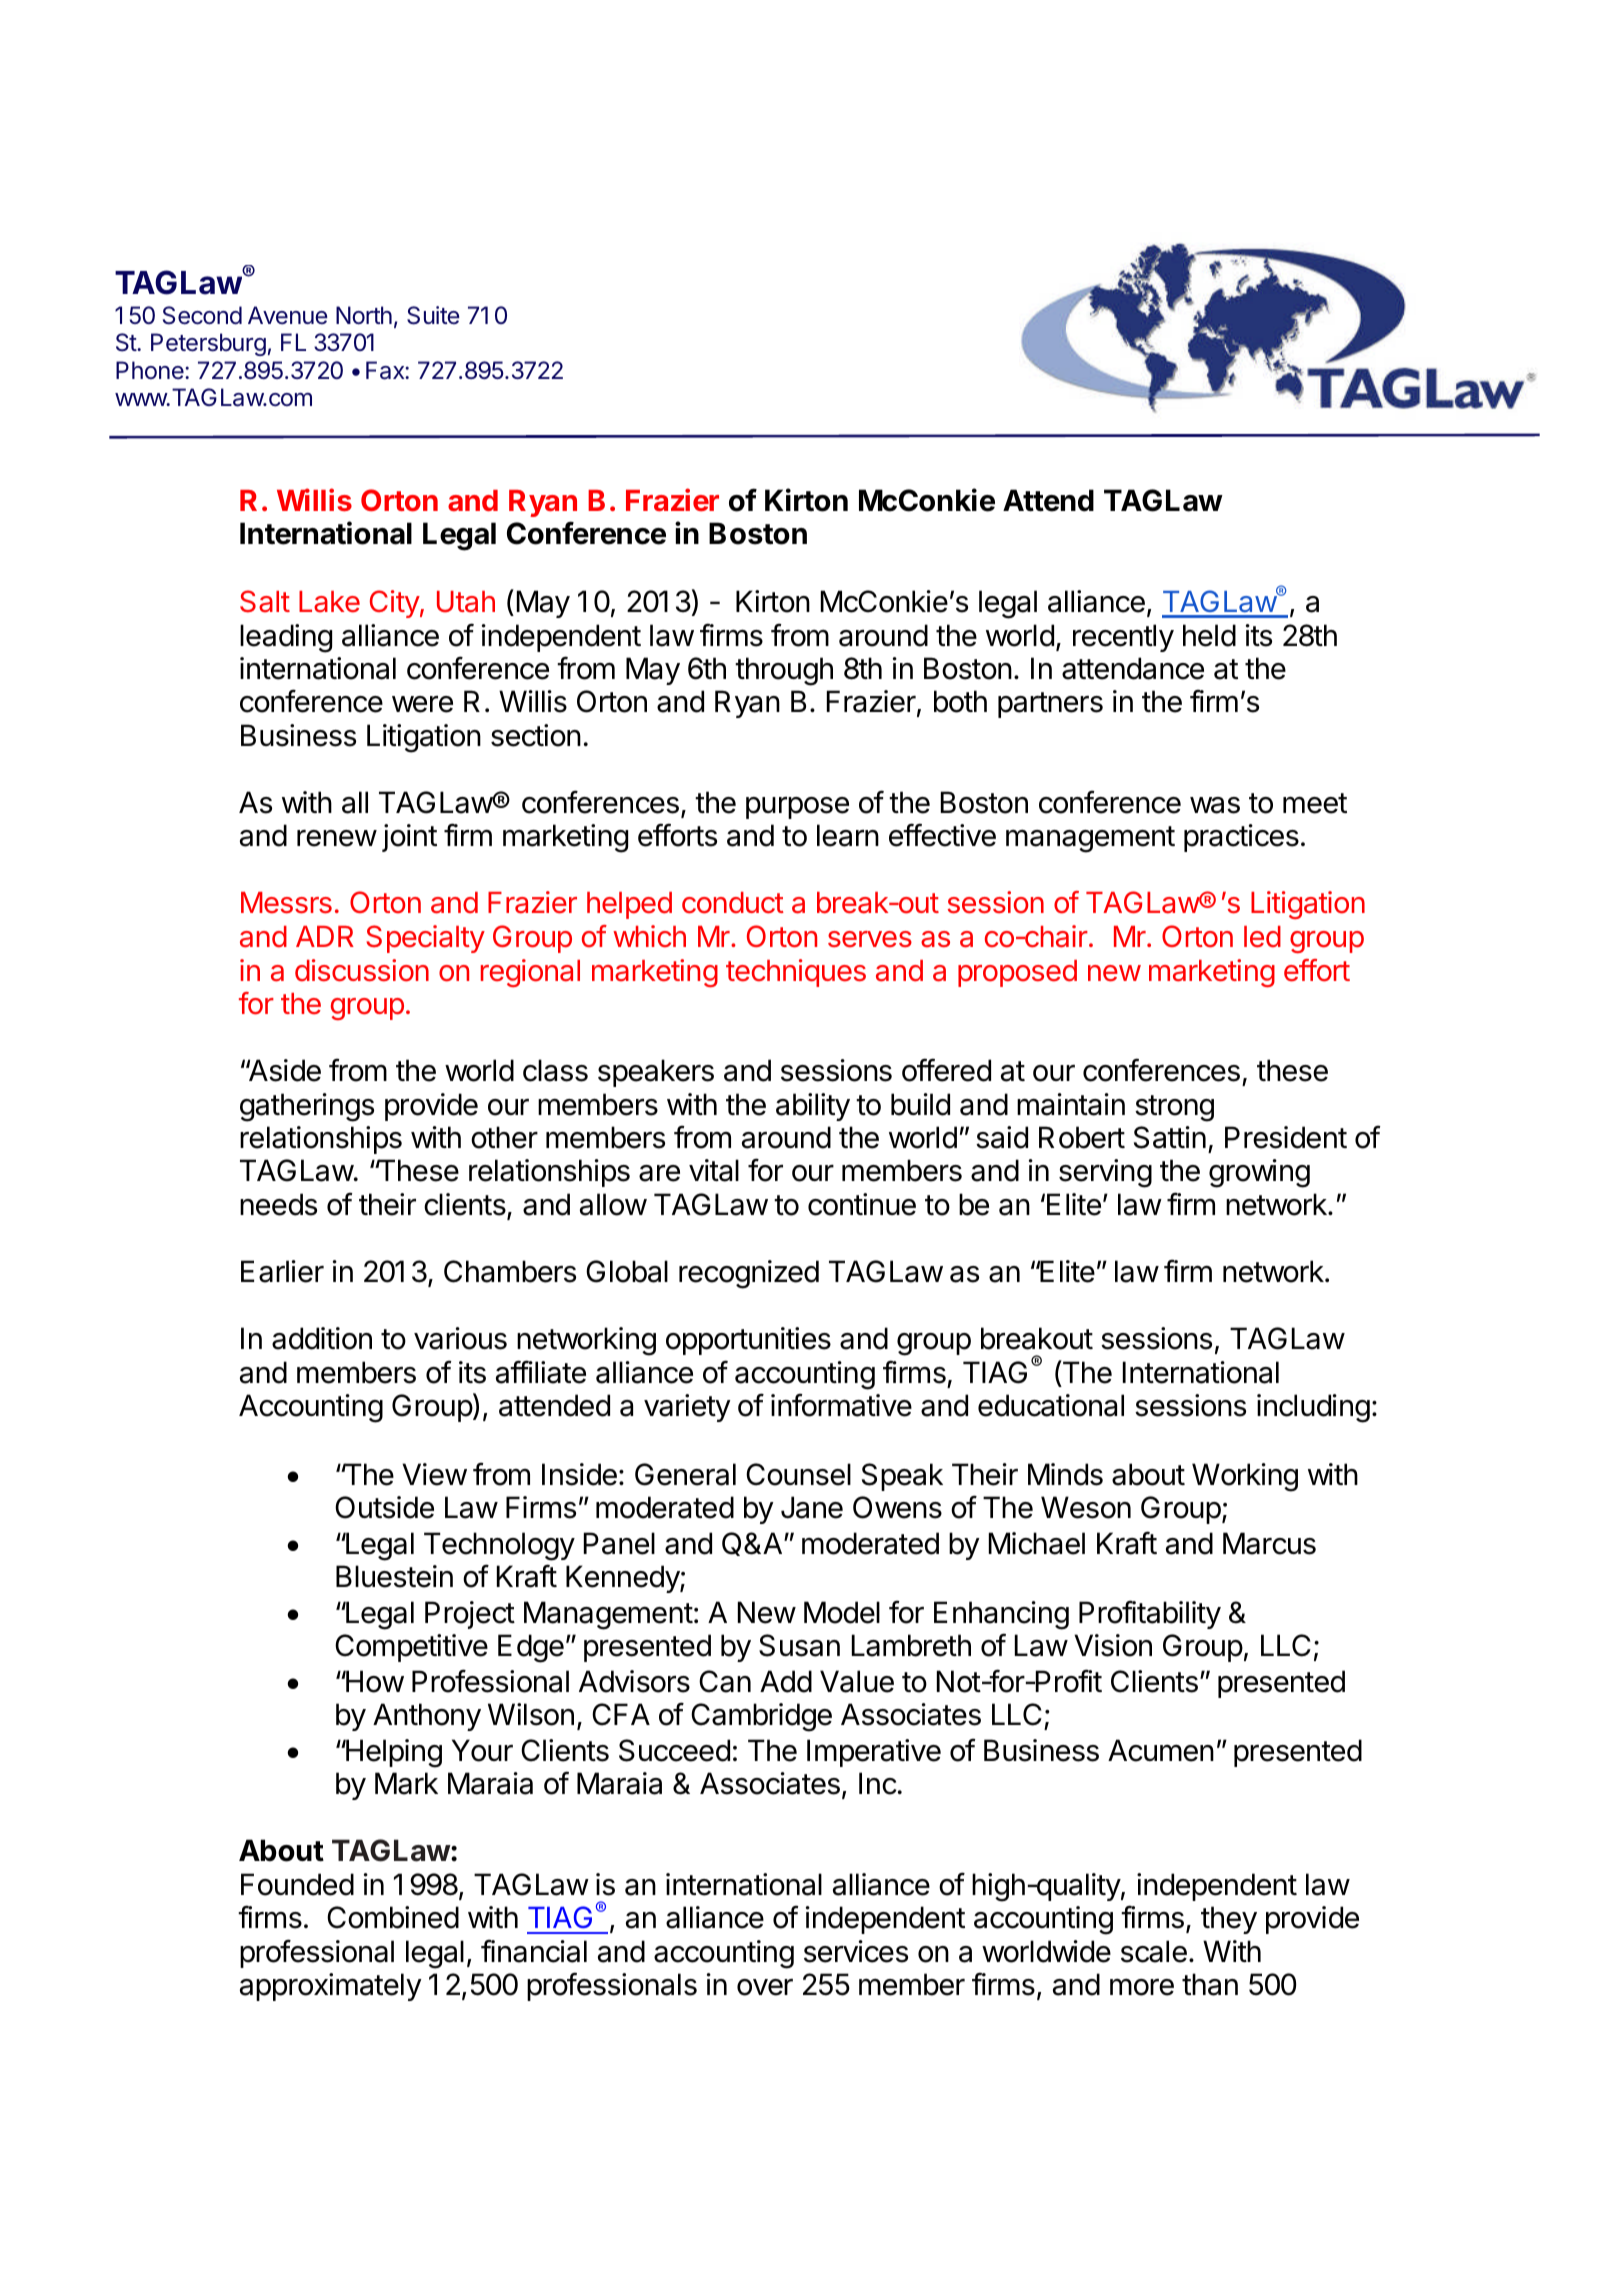 This screenshot has height=2291, width=1619. Describe the element at coordinates (307, 1107) in the screenshot. I see `gatherings` at that location.
